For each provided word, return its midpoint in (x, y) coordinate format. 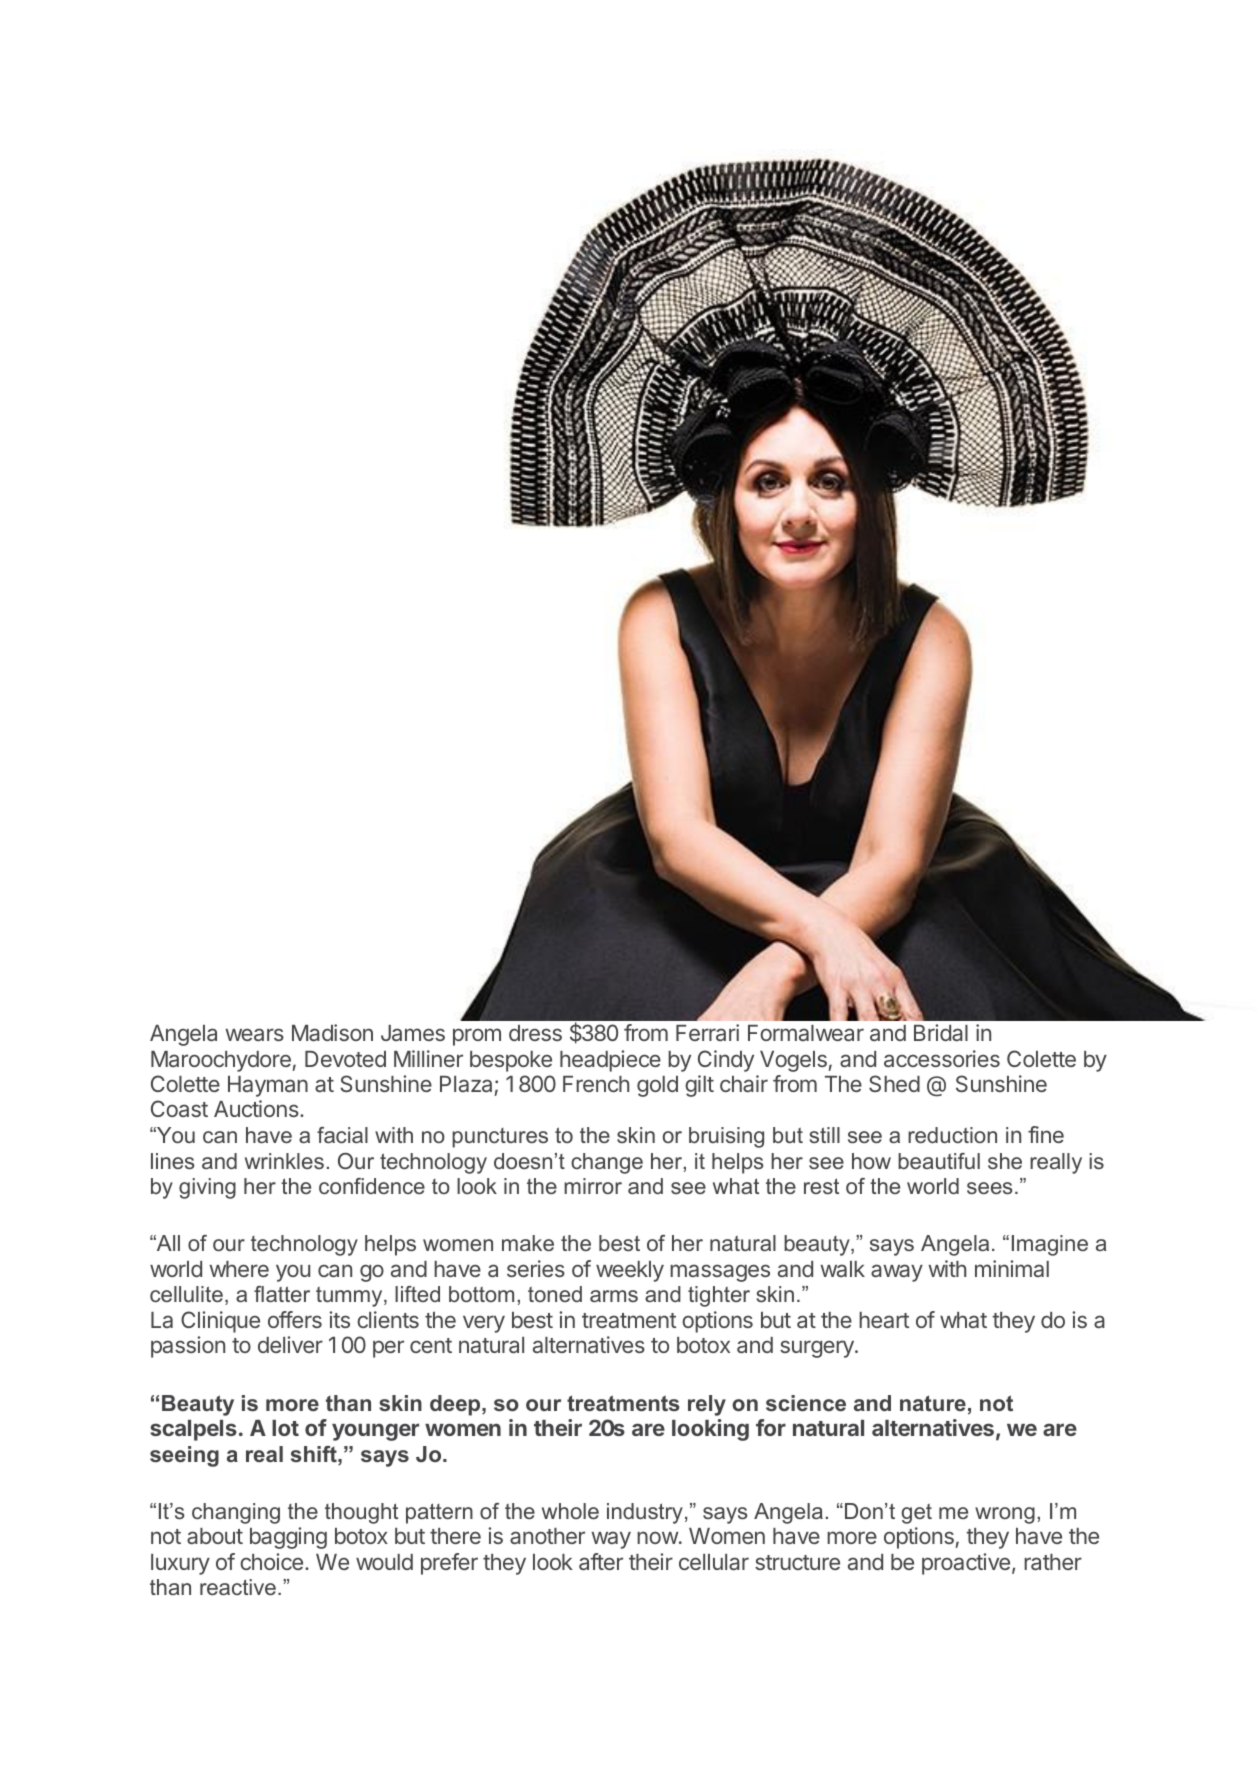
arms (614, 1296)
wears (254, 1034)
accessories (942, 1058)
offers (295, 1319)
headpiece (610, 1061)
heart (884, 1320)
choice (271, 1561)
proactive (966, 1564)
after (601, 1561)
